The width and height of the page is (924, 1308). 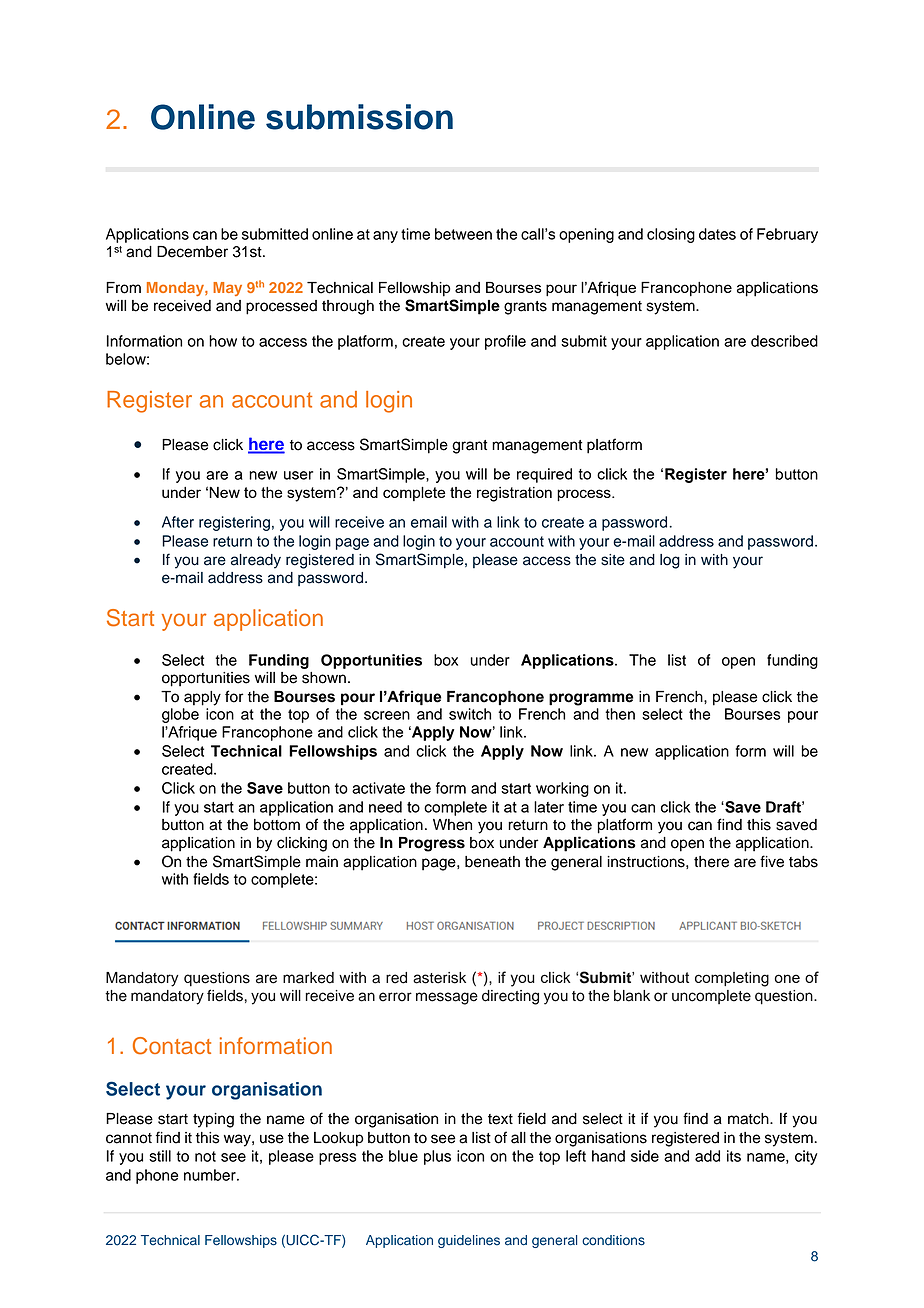 What do you see at coordinates (277, 825) in the page?
I see `bottom` at bounding box center [277, 825].
